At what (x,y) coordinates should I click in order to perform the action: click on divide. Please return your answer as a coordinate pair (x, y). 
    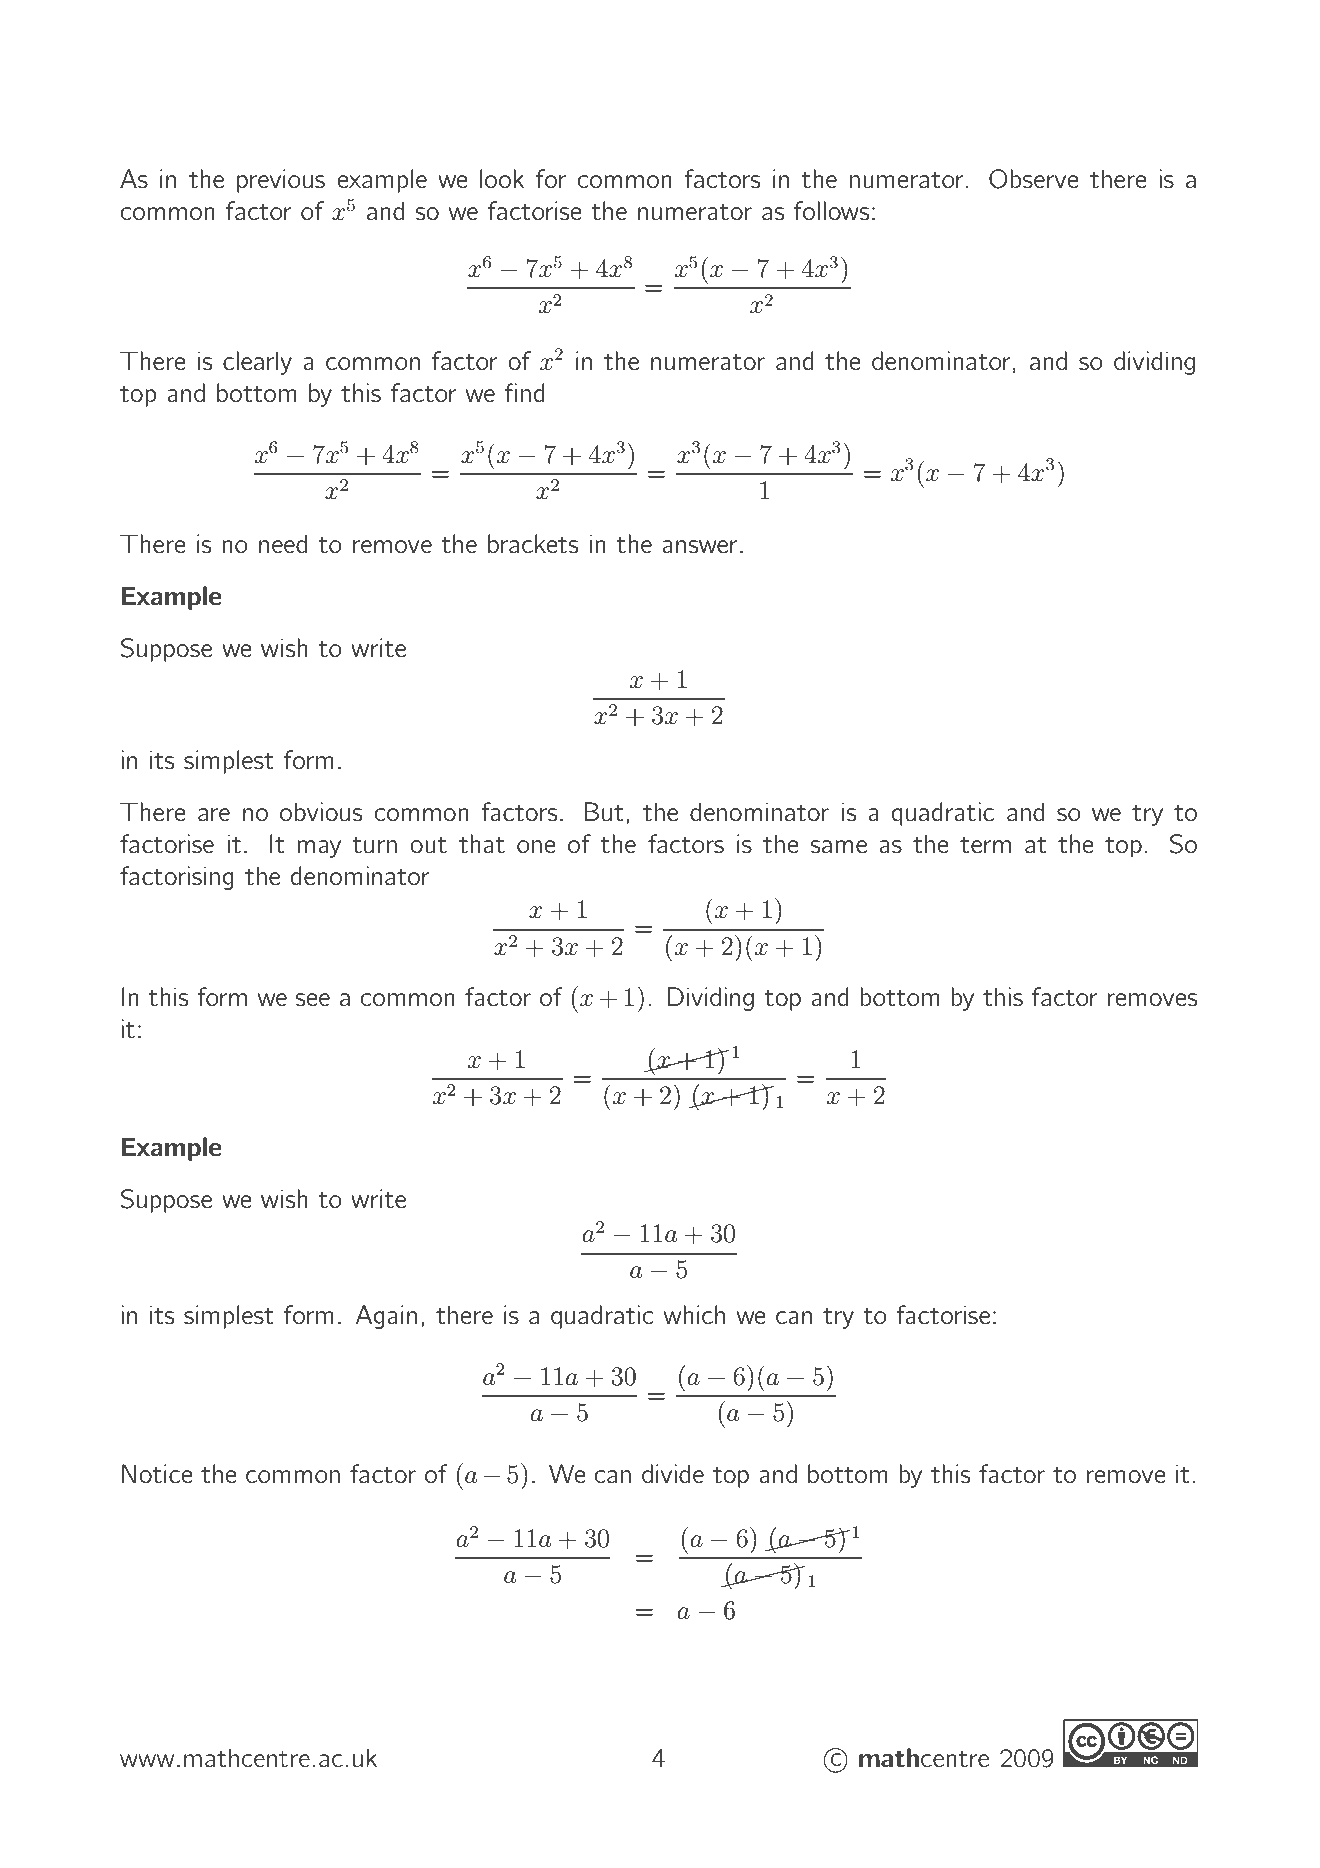
    Looking at the image, I should click on (673, 1473).
